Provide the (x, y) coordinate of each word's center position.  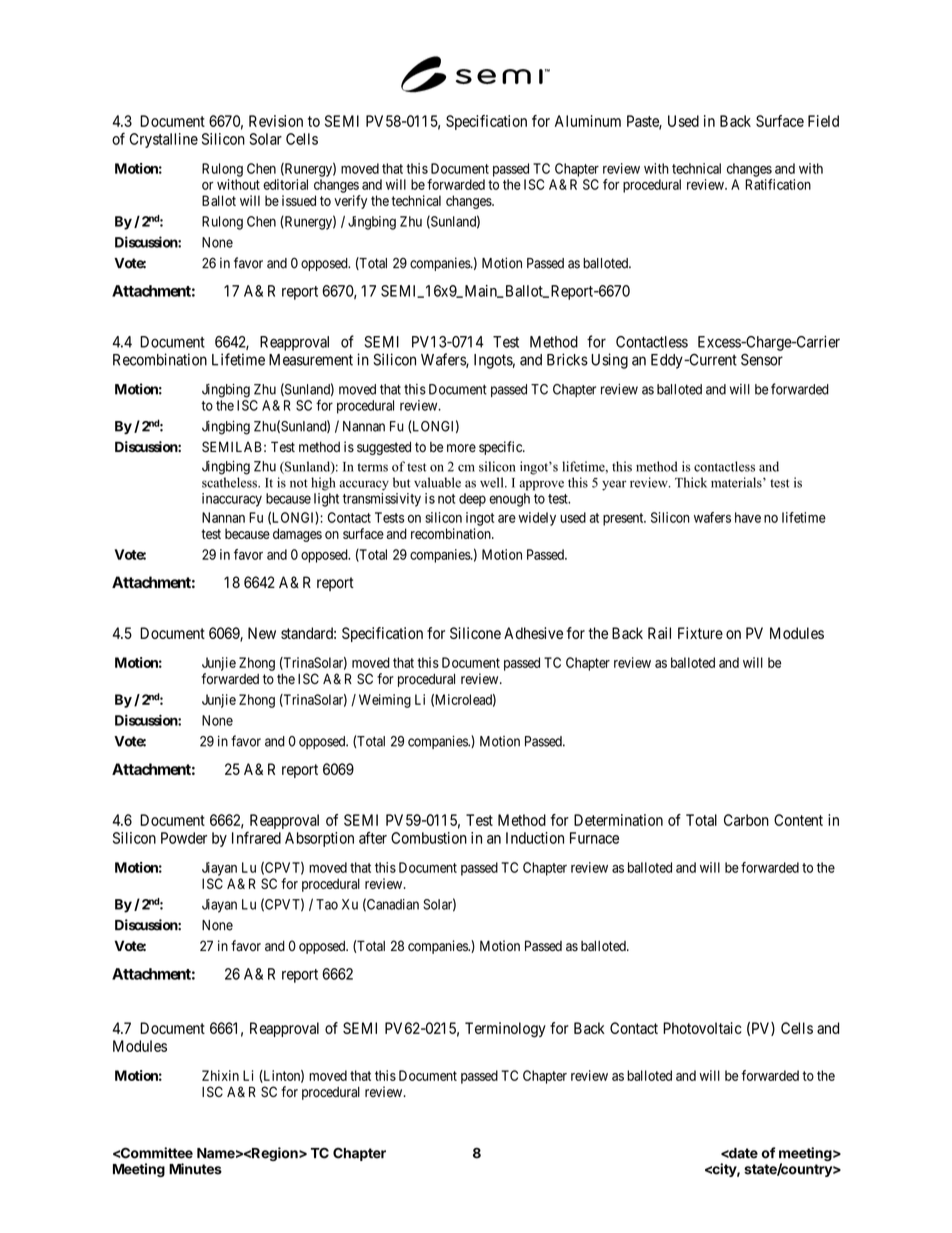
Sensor (762, 360)
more (461, 448)
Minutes (195, 1169)
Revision (276, 121)
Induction (535, 838)
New (262, 633)
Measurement (311, 360)
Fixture (700, 633)
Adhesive (533, 633)
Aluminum (588, 121)
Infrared (256, 838)
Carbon (746, 820)
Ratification (778, 184)
